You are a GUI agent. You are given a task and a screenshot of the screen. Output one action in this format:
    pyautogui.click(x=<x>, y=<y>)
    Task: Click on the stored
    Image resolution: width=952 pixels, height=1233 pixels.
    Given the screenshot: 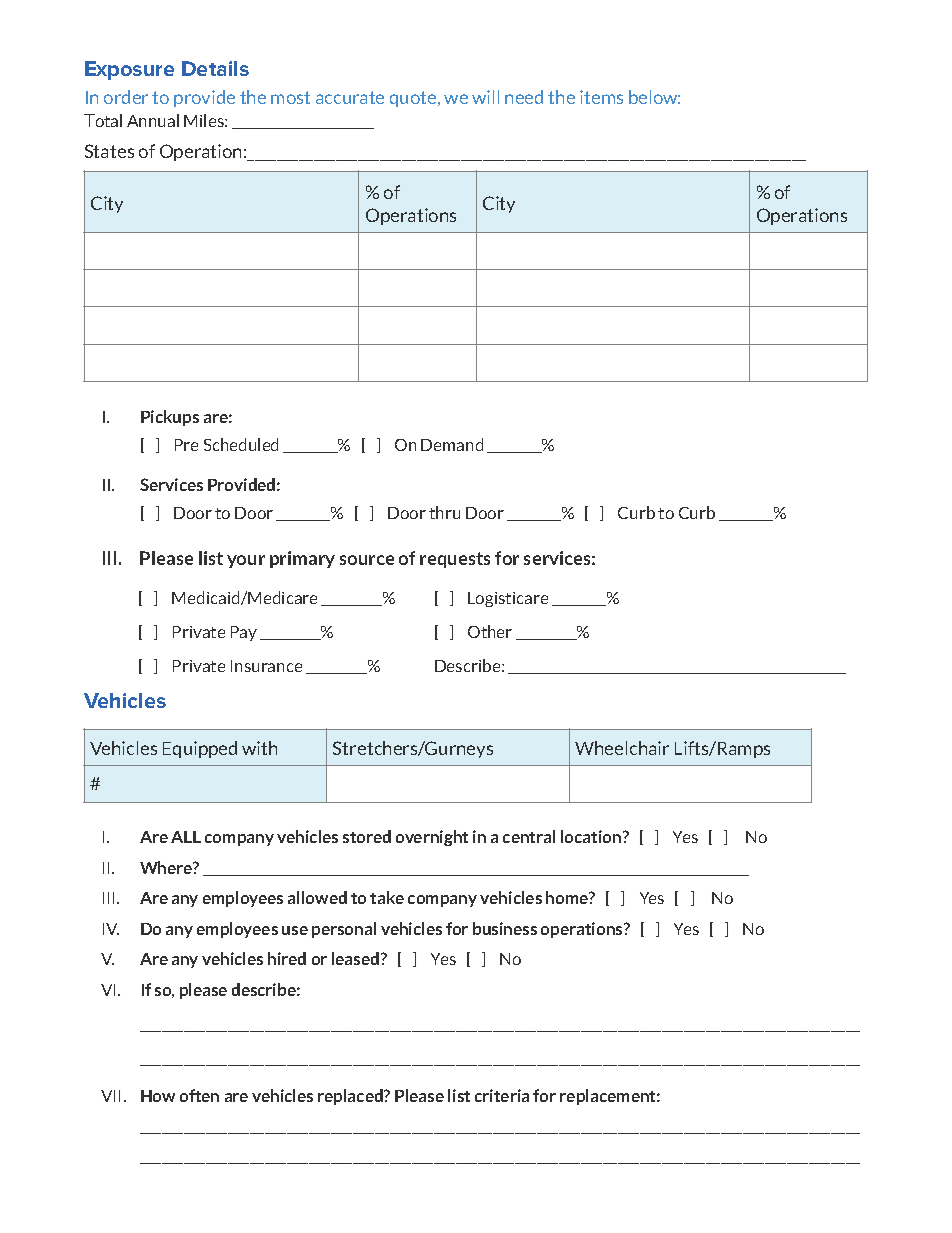 What is the action you would take?
    pyautogui.click(x=367, y=836)
